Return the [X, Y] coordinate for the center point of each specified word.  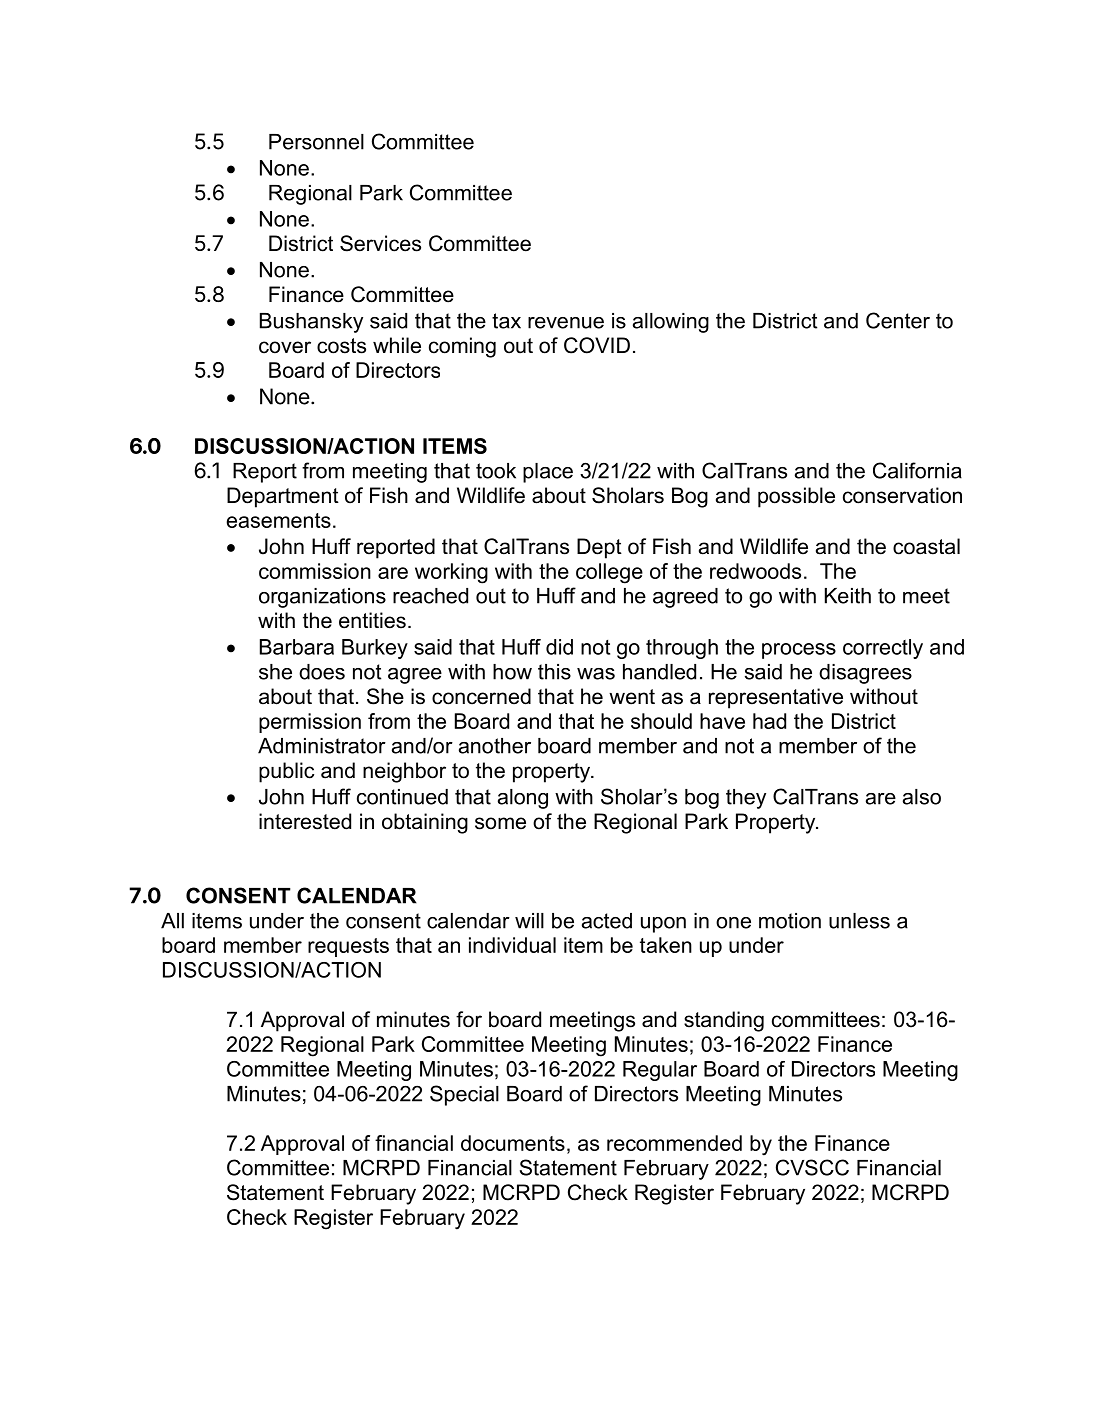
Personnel [316, 142]
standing [724, 1021]
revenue [566, 323]
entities [372, 620]
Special [464, 1095]
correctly [883, 649]
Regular [660, 1071]
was [596, 674]
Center [898, 320]
